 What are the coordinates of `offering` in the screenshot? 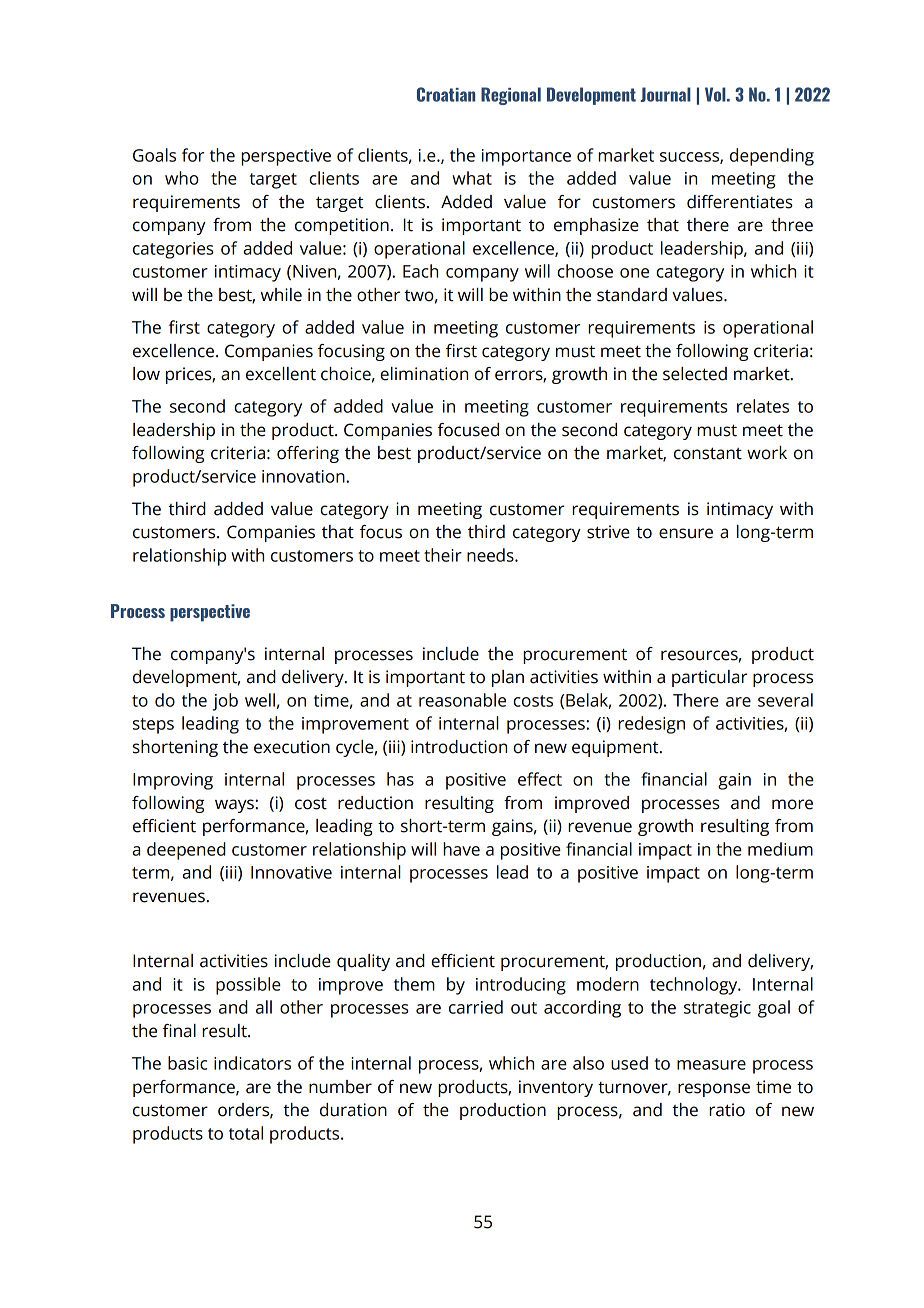 It's located at (308, 454).
